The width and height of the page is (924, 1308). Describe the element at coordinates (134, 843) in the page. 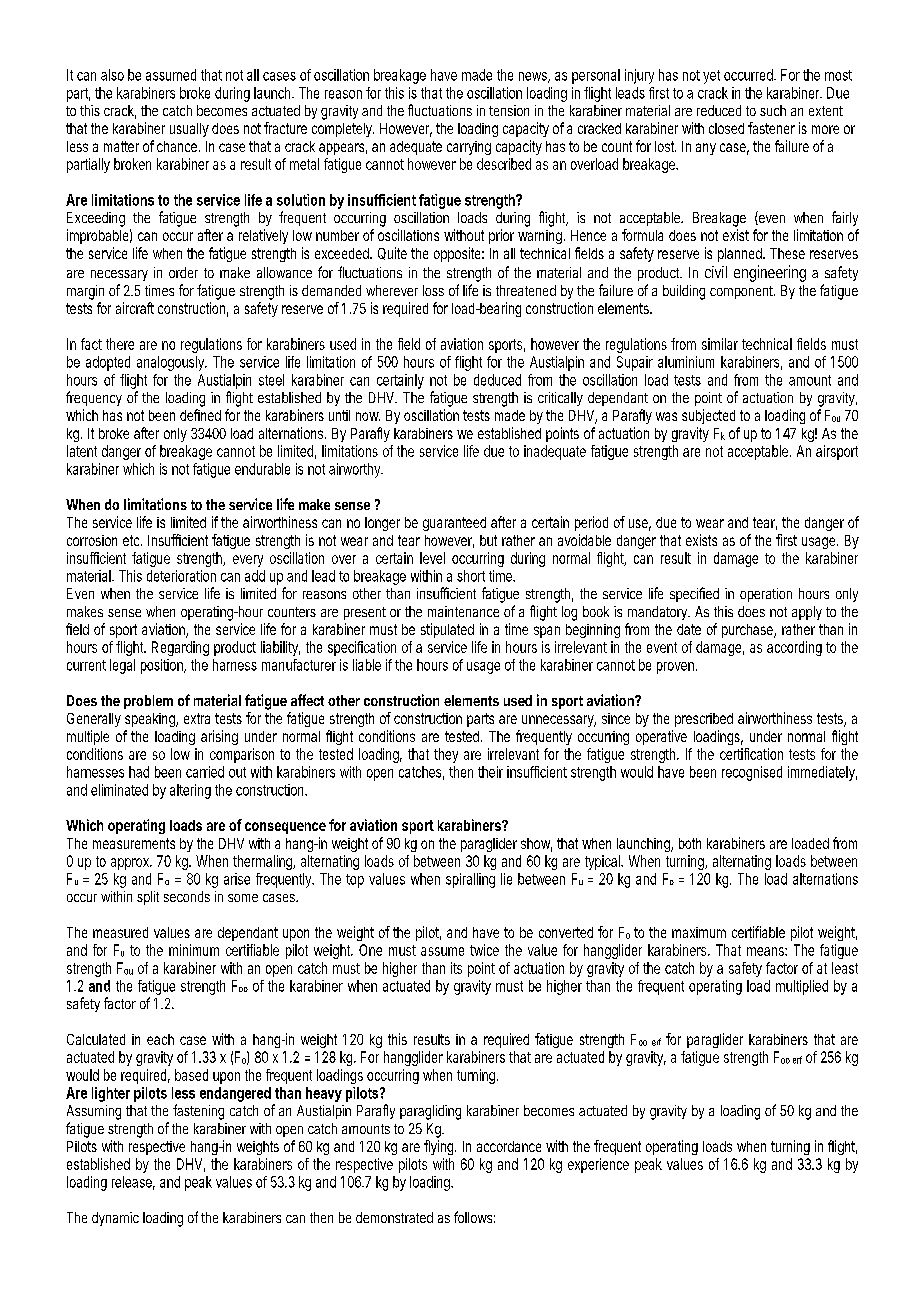

I see `measurements` at that location.
